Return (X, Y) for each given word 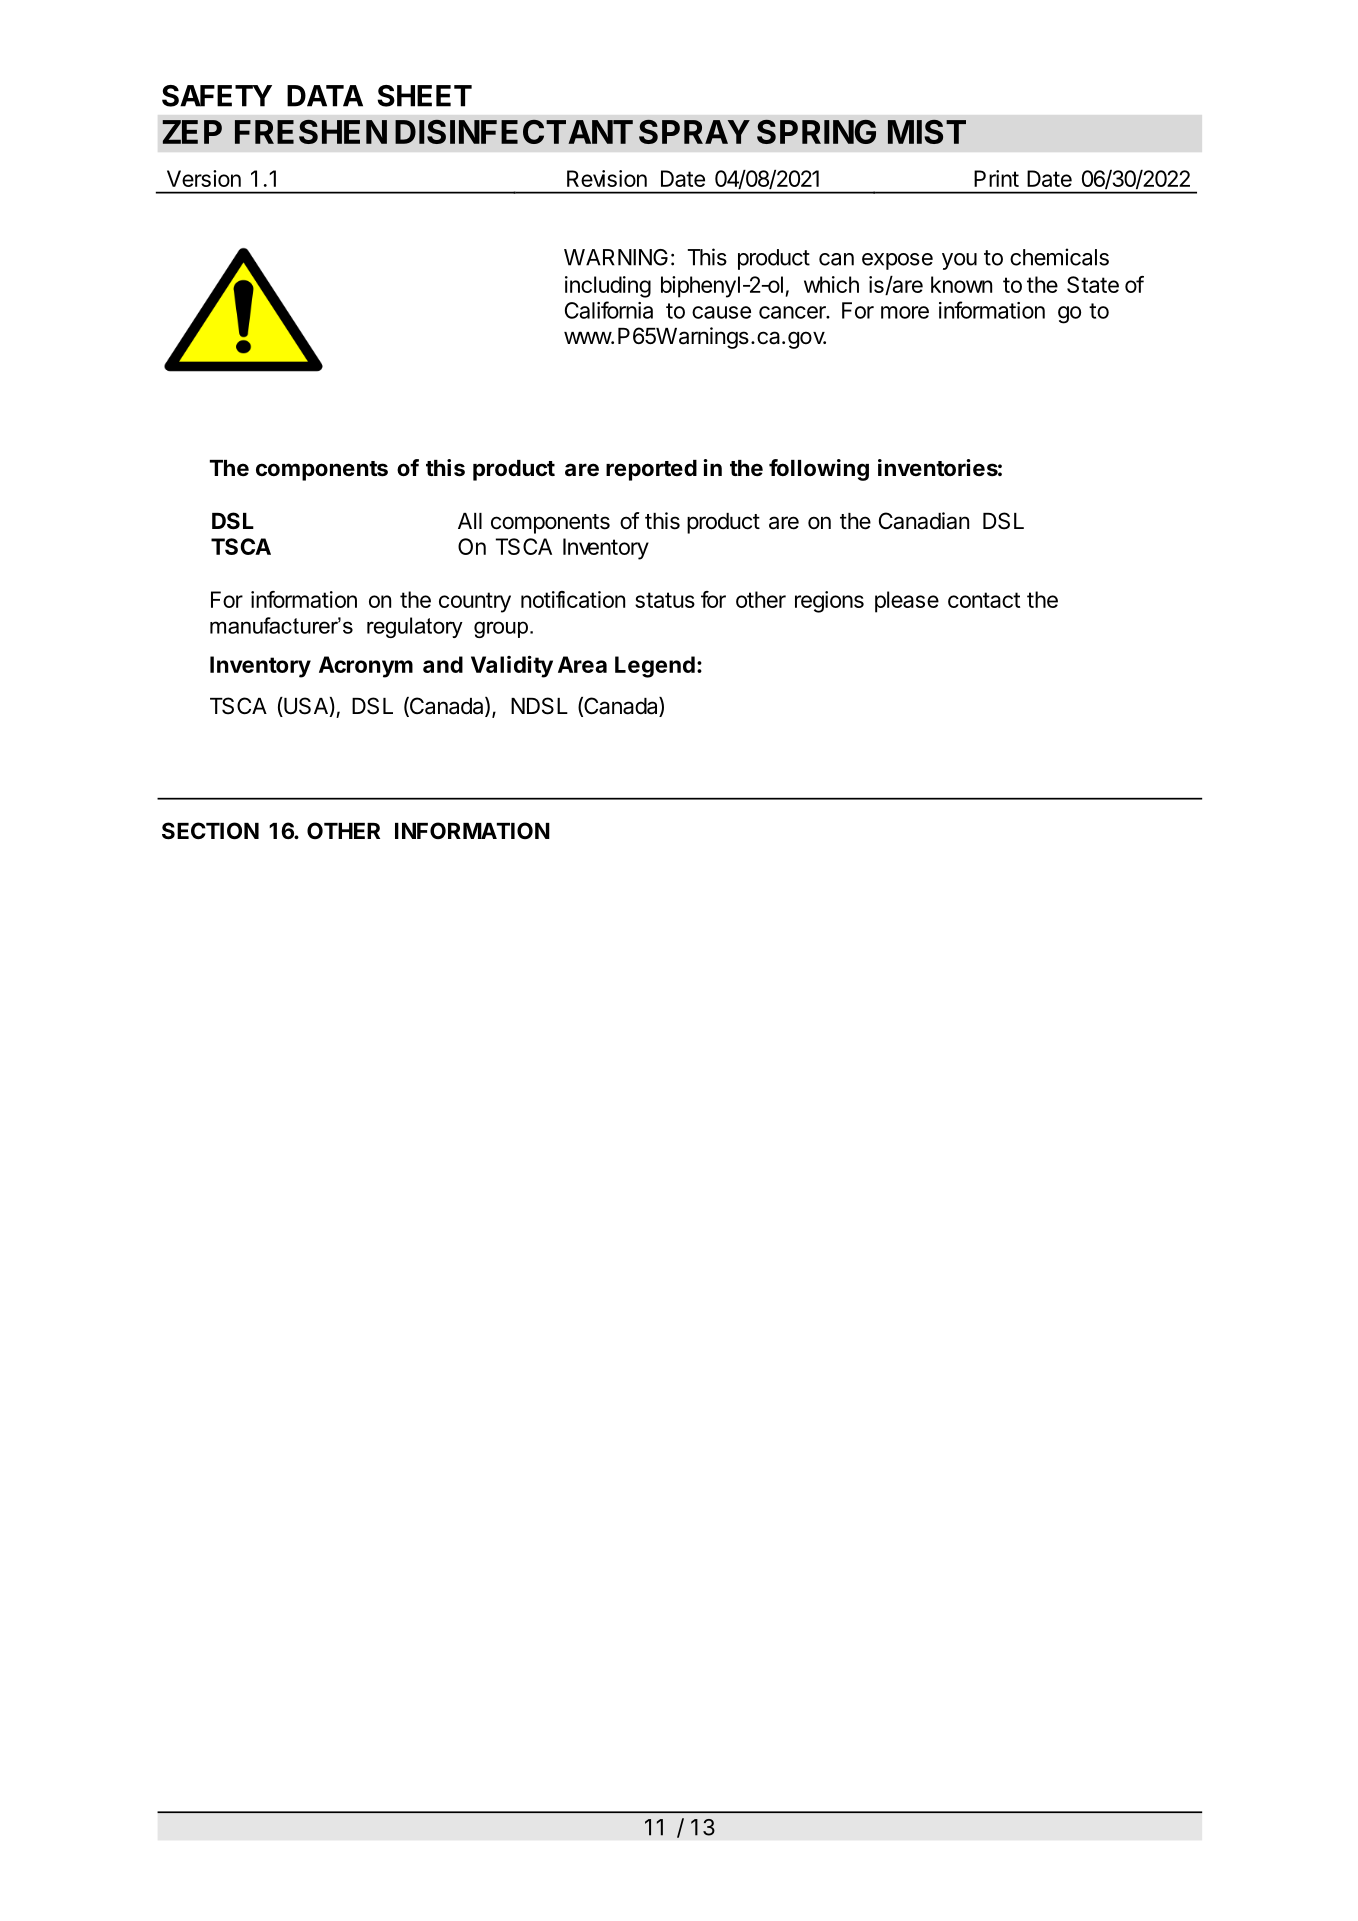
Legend (655, 667)
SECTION (210, 831)
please (907, 602)
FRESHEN (311, 132)
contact (984, 600)
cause (721, 312)
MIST (927, 132)
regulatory (415, 627)
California (609, 310)
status (665, 600)
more (905, 312)
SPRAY (694, 132)
